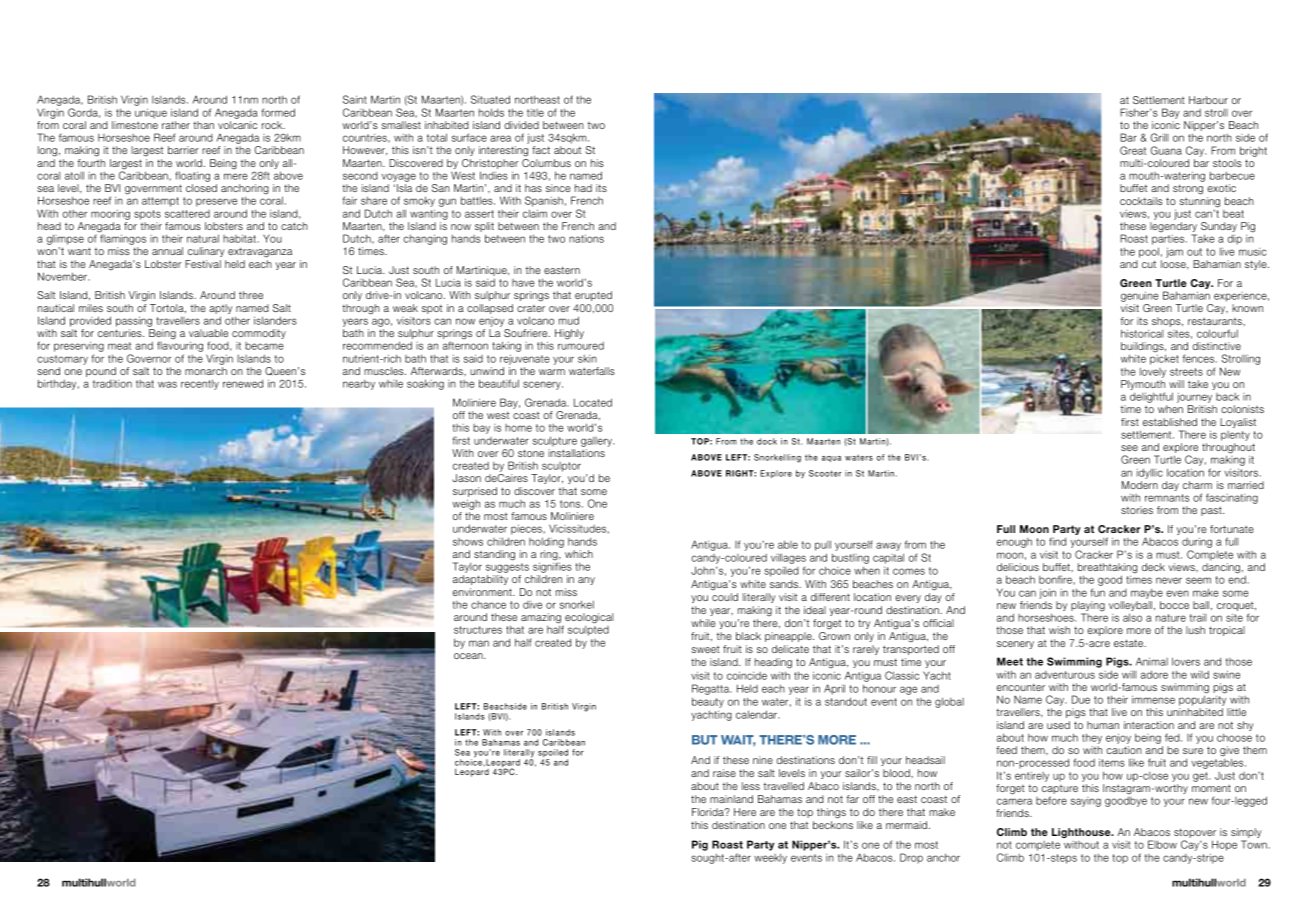 This screenshot has height=924, width=1308. What do you see at coordinates (1164, 359) in the screenshot?
I see `picket` at bounding box center [1164, 359].
